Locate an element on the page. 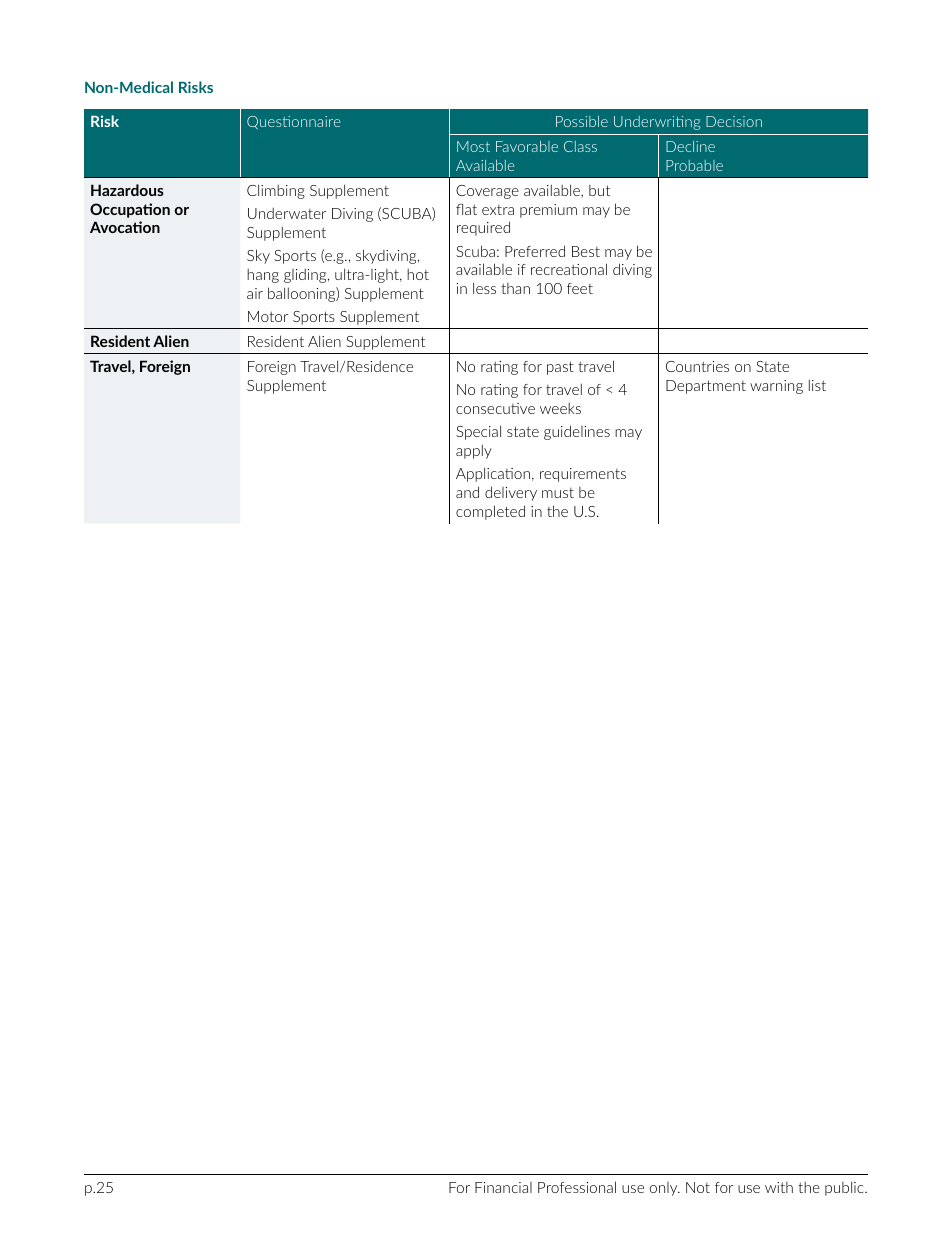  must is located at coordinates (558, 493).
